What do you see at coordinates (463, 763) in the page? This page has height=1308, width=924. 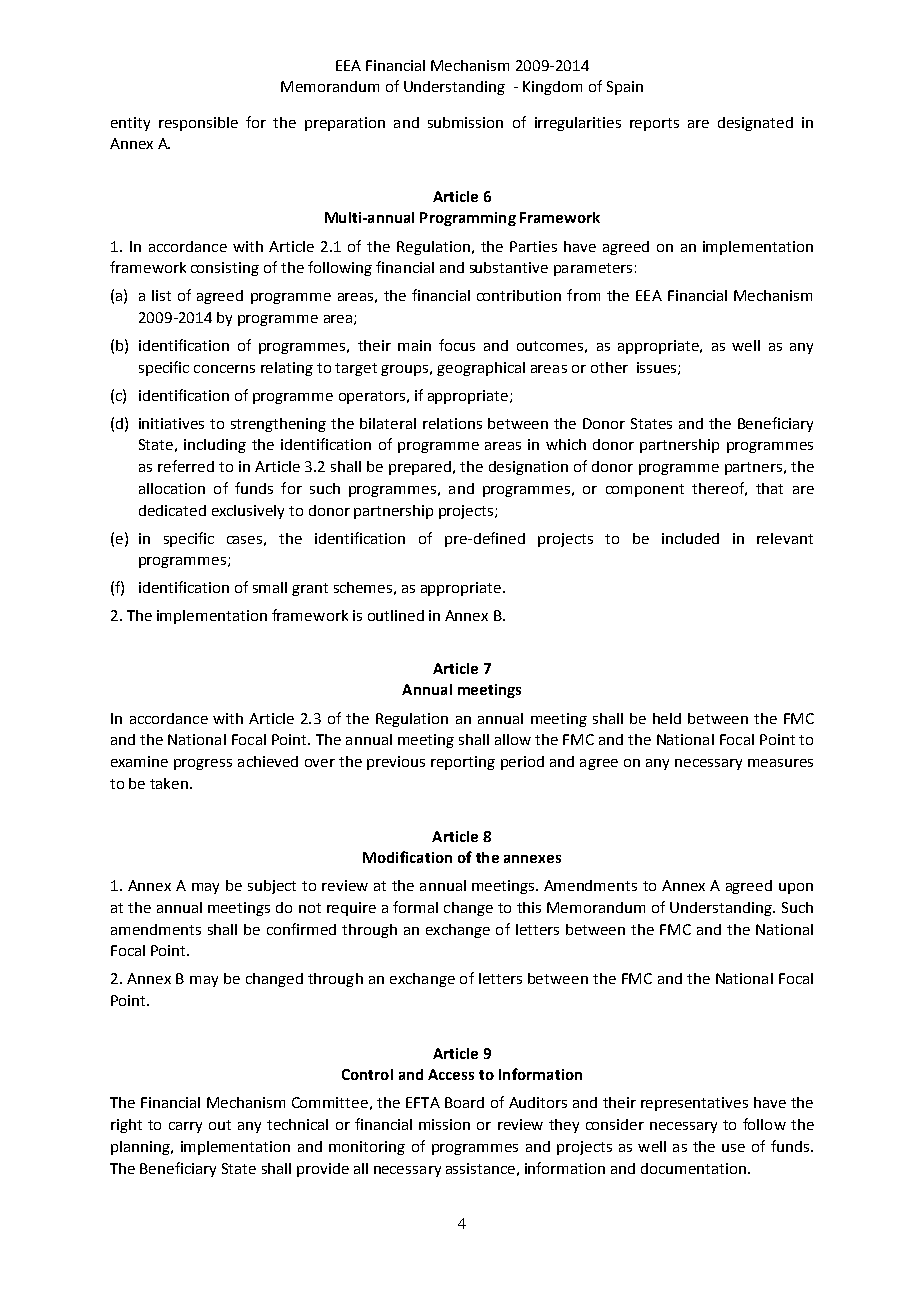 I see `reporting` at bounding box center [463, 763].
